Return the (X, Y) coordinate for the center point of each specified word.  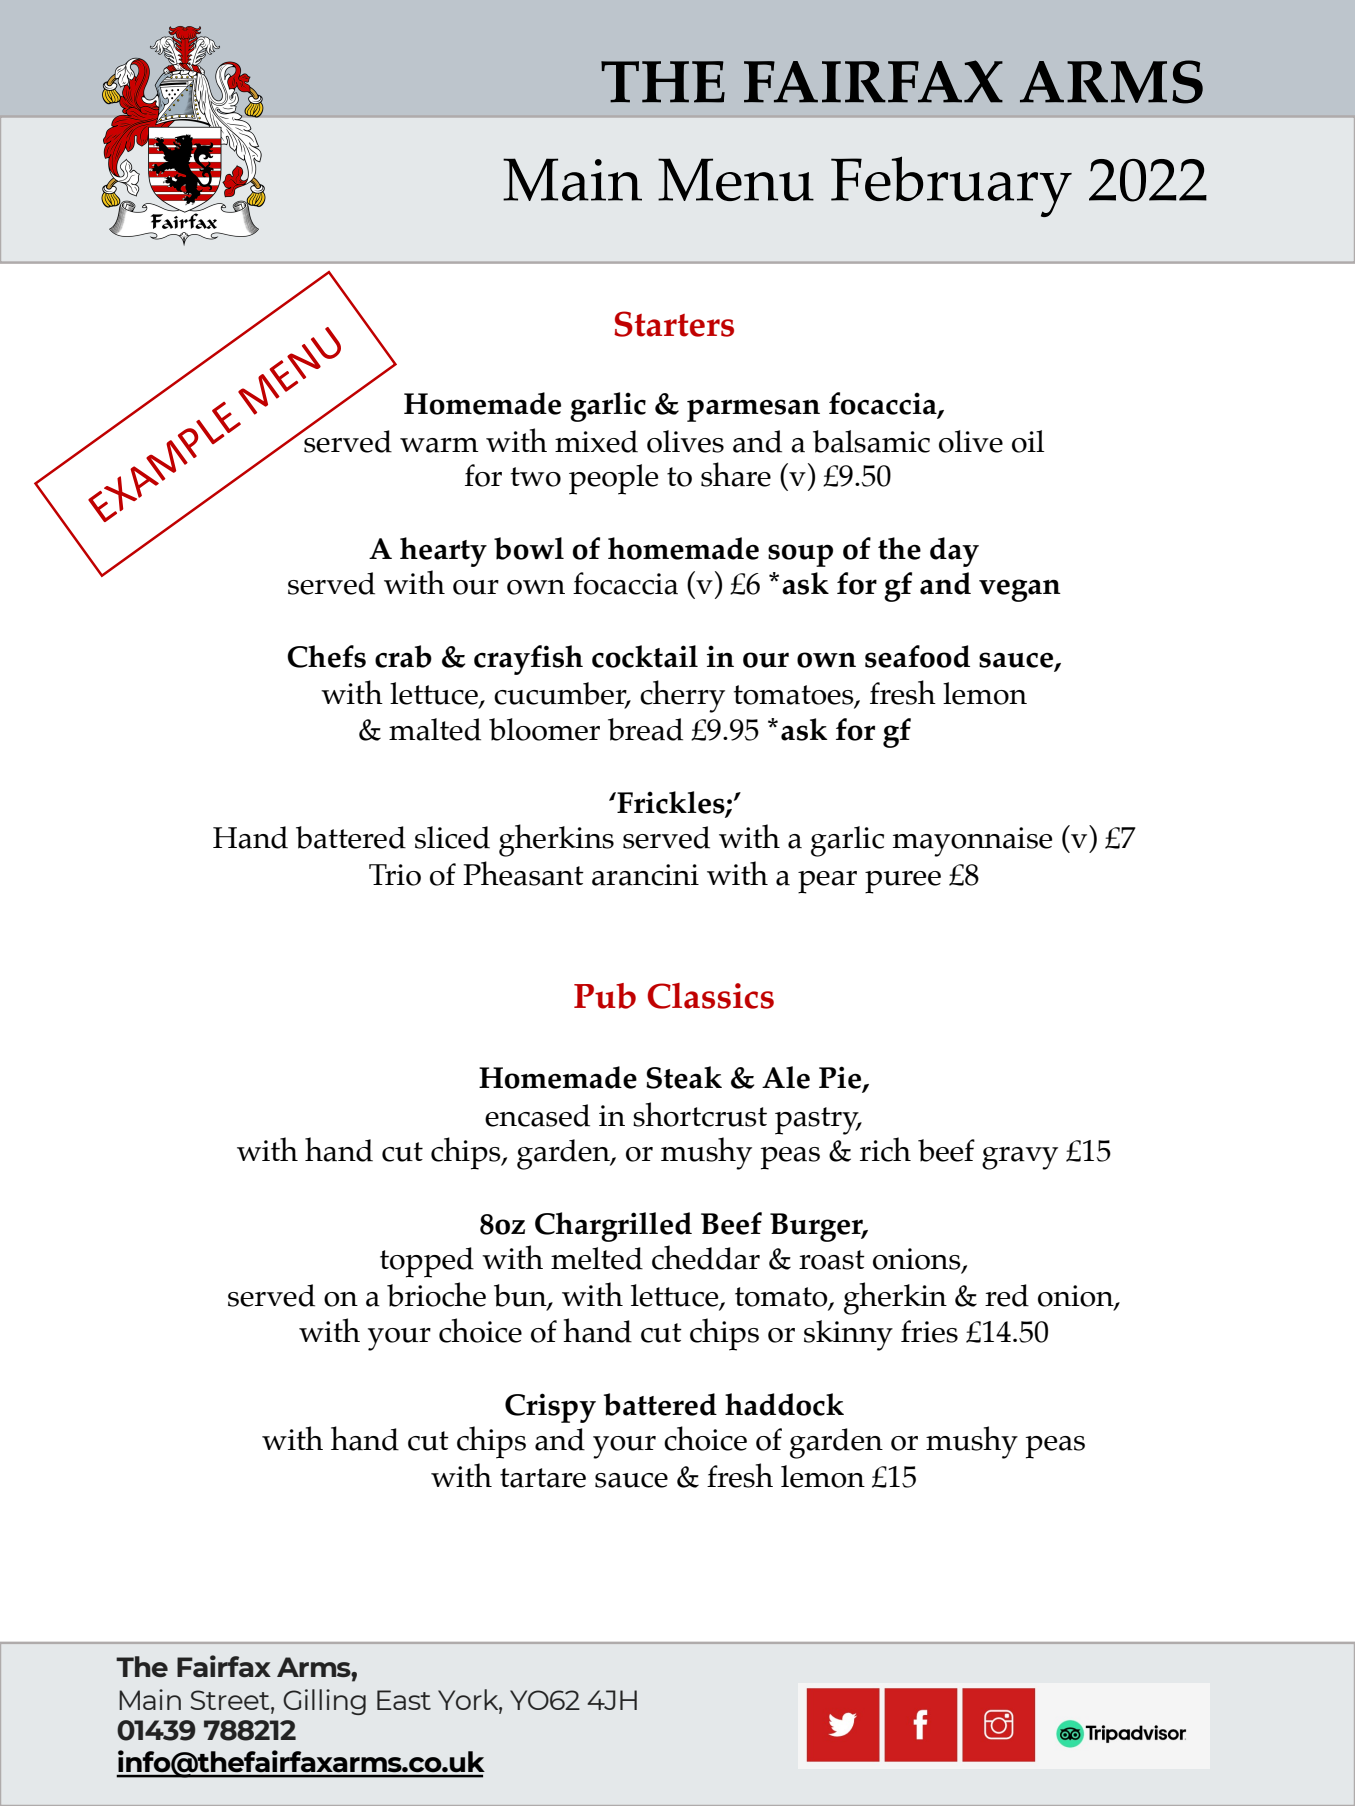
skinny (848, 1335)
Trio (395, 875)
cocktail (645, 656)
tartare (543, 1478)
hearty (443, 552)
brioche (436, 1294)
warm (439, 445)
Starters (674, 324)
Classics (710, 996)
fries (929, 1331)
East (404, 1700)
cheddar (706, 1257)
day (954, 552)
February (951, 186)
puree (903, 882)
